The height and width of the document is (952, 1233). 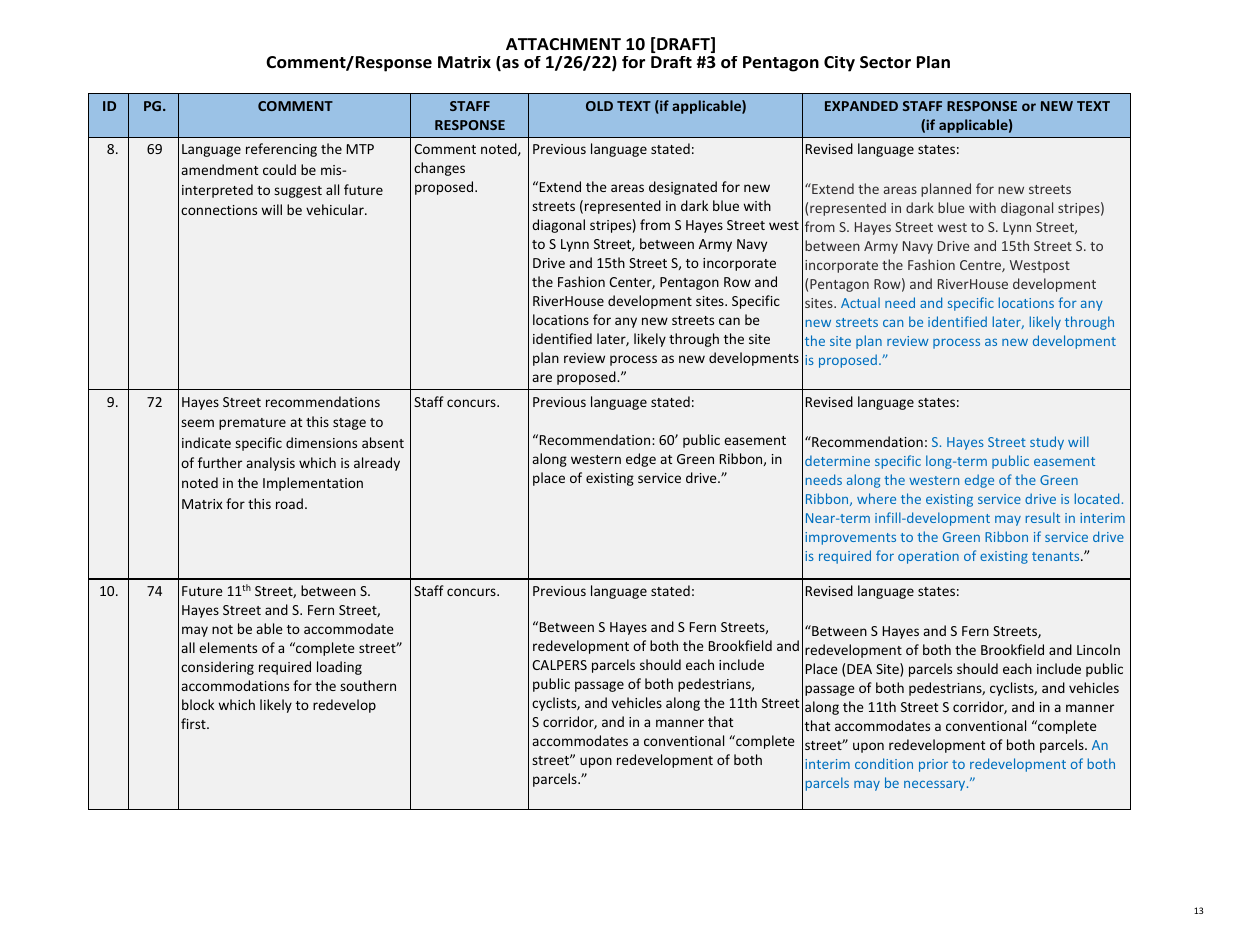 I want to click on vehicular, so click(x=336, y=209).
